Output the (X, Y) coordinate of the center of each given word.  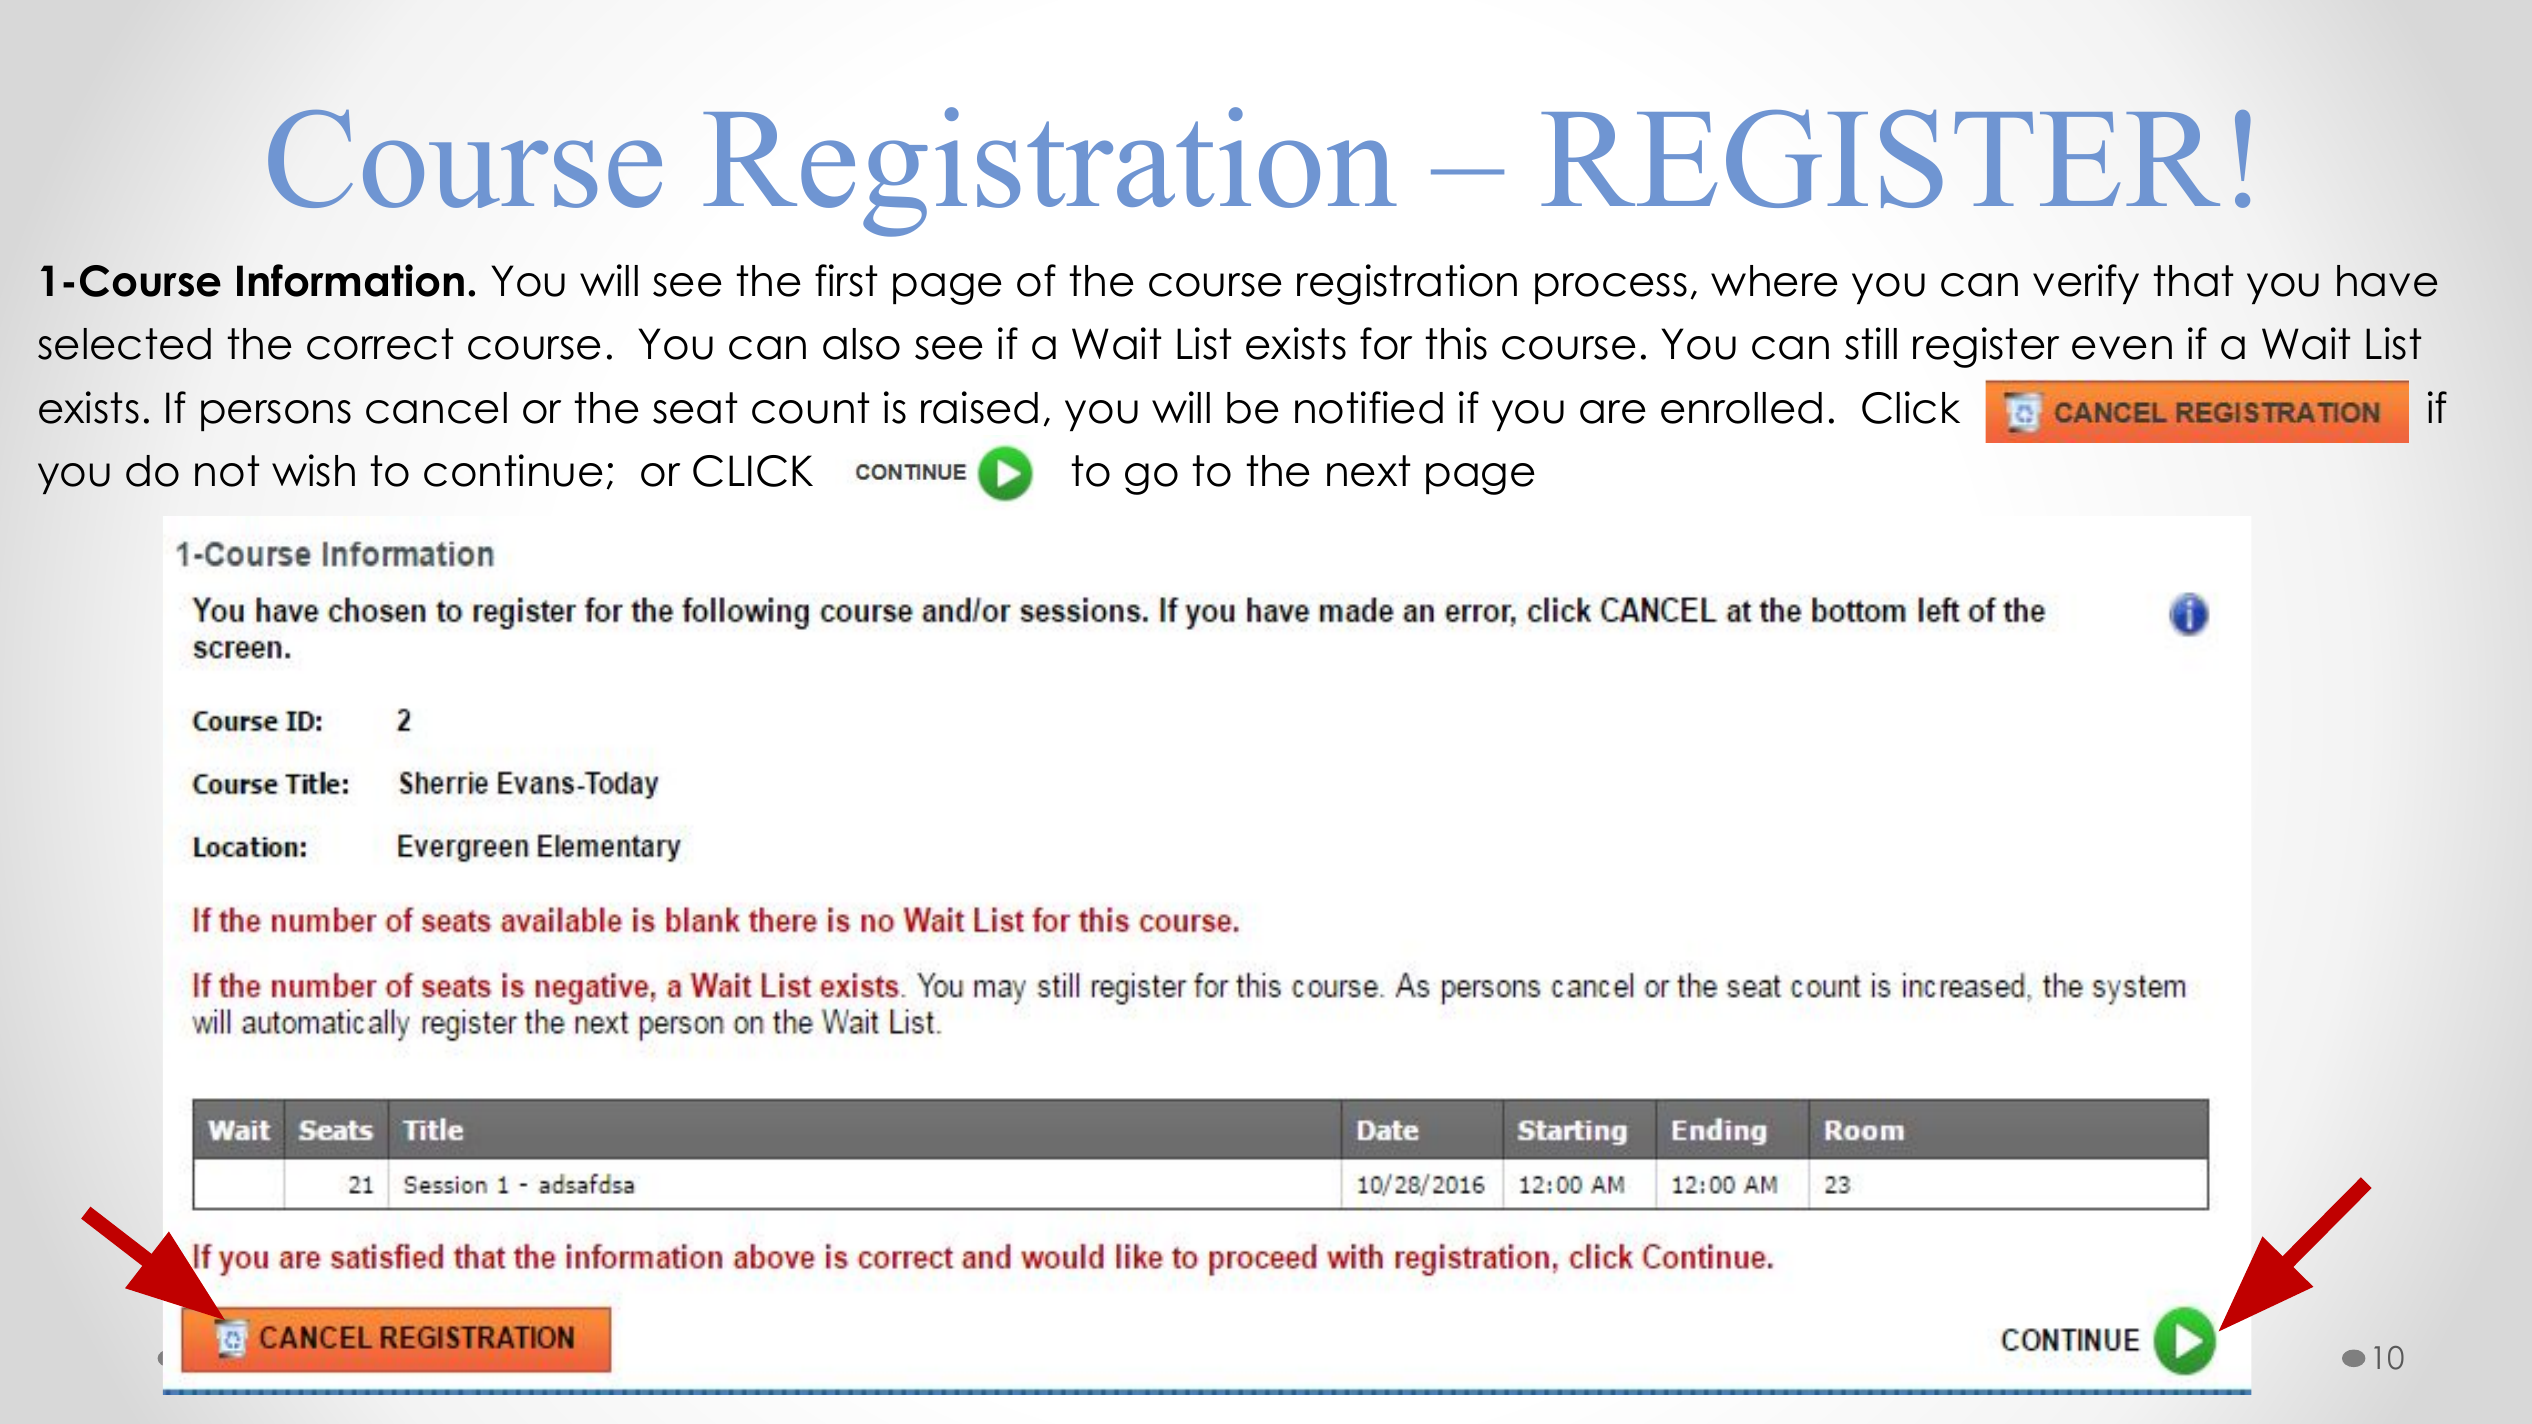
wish (313, 470)
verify (2086, 284)
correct (380, 344)
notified (1369, 407)
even (2122, 348)
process (1611, 288)
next (1369, 471)
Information (350, 280)
